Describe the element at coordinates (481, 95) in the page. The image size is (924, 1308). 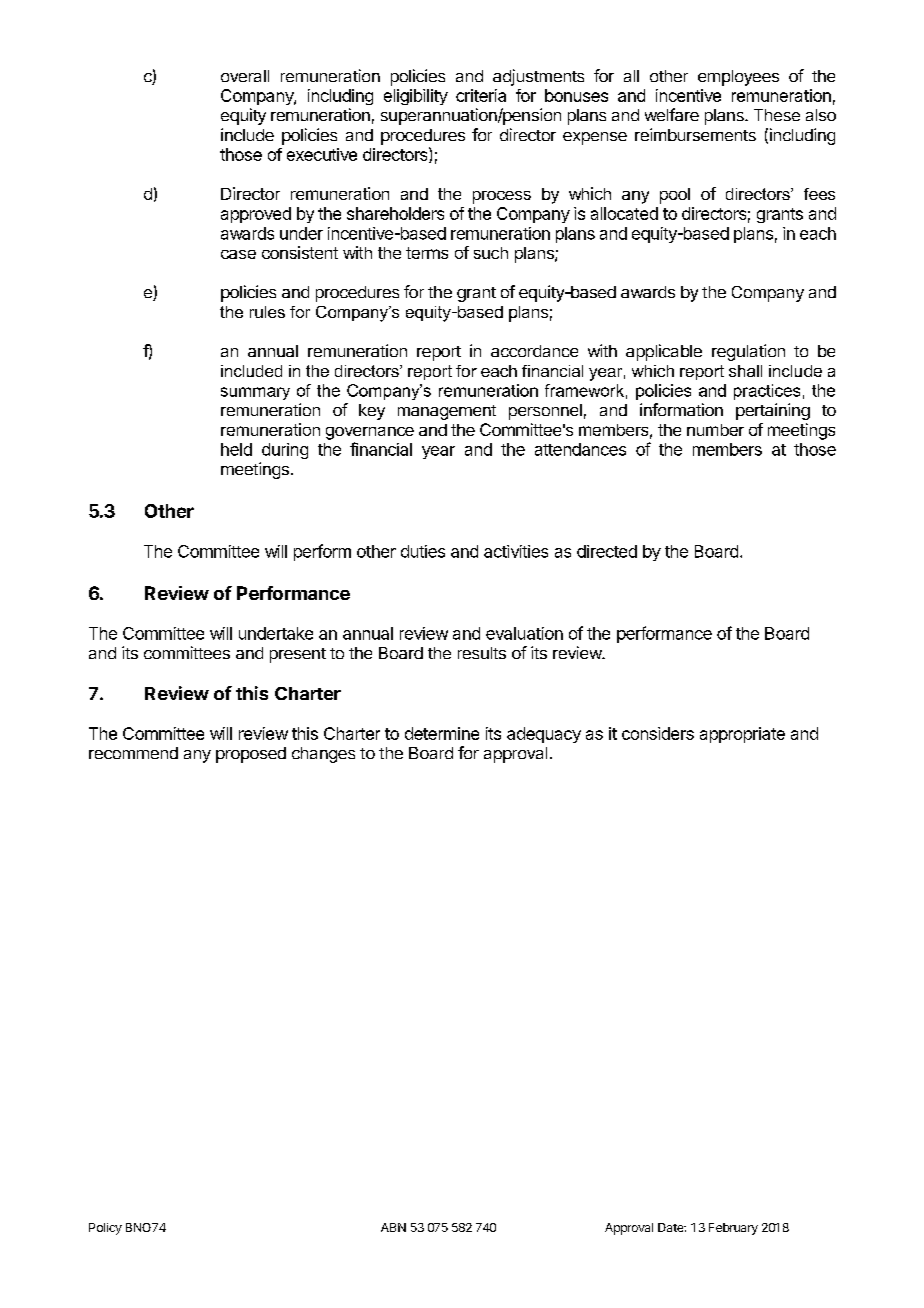
I see `criteria` at that location.
